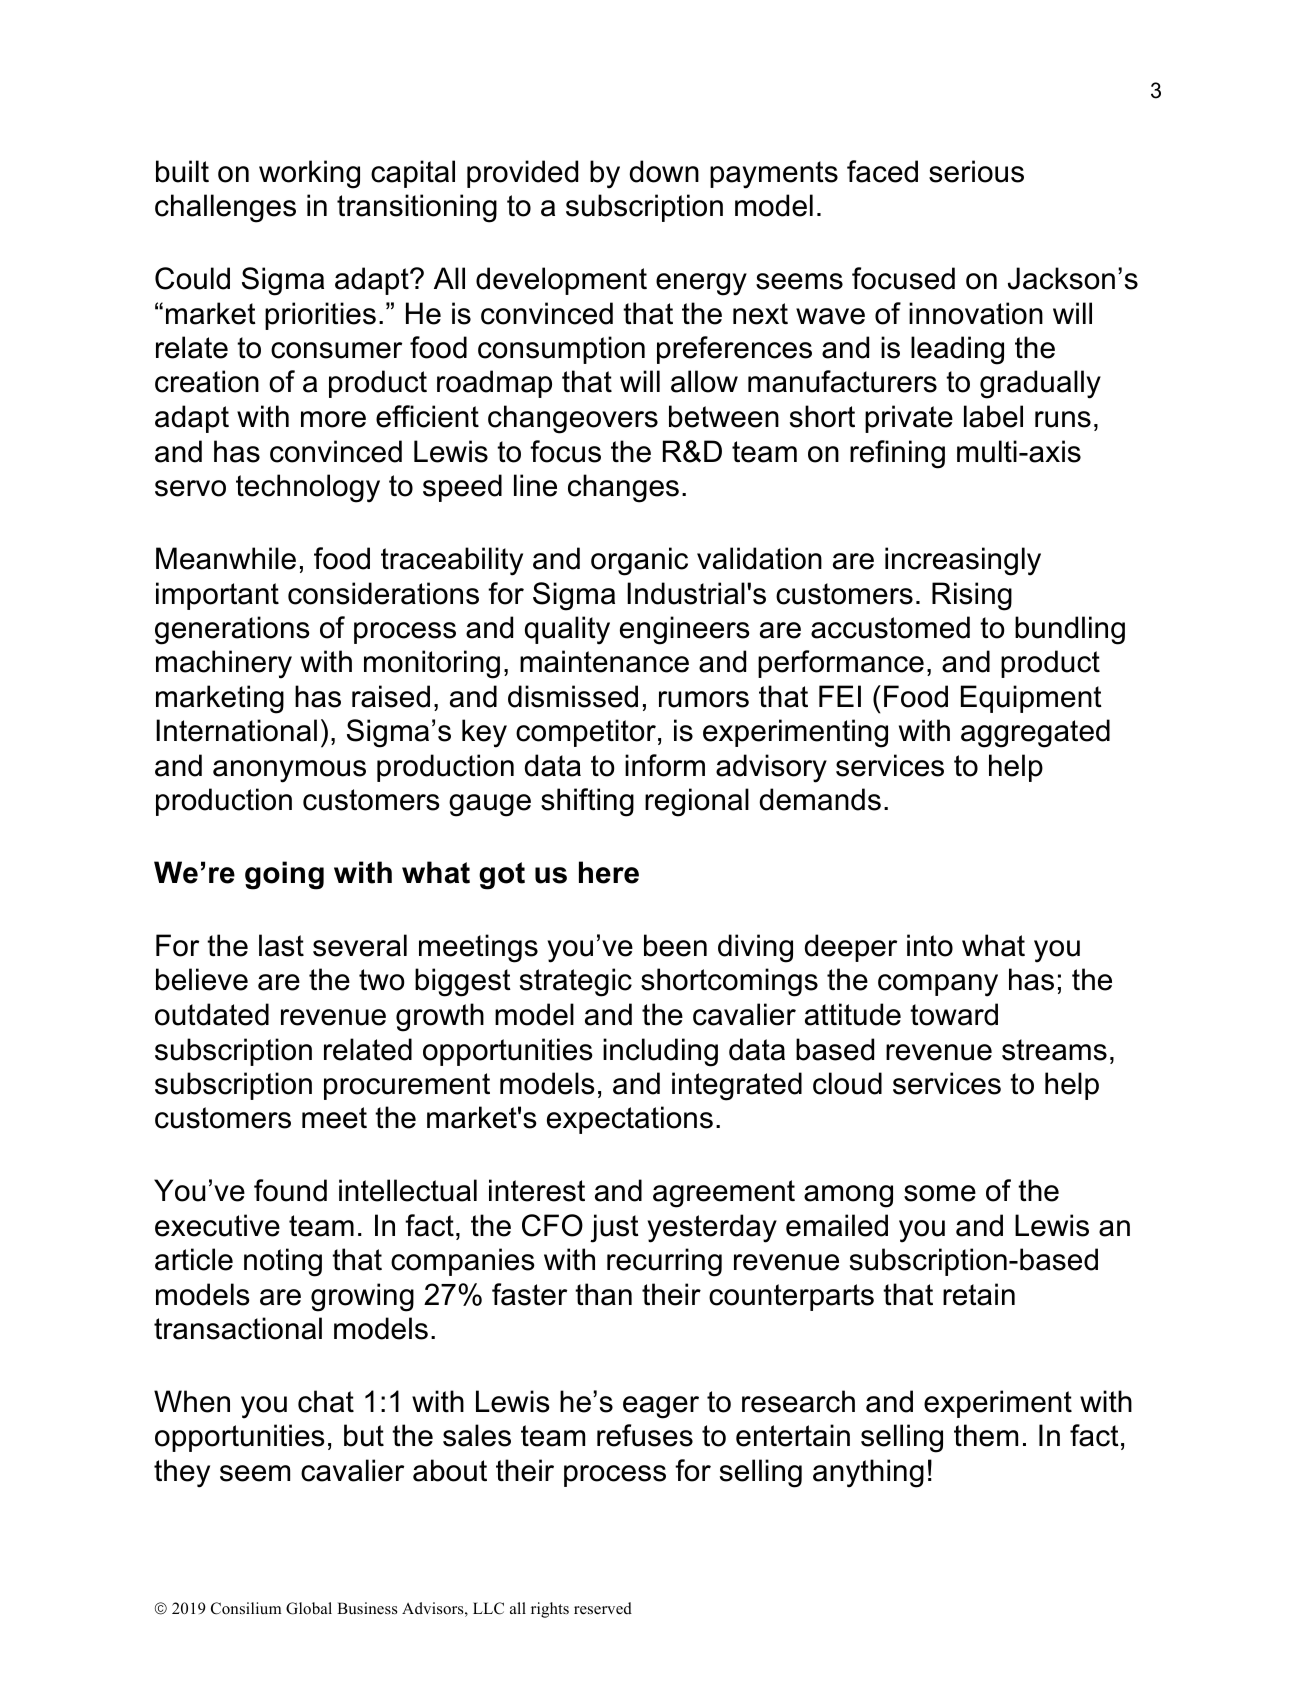 This document has height=1695, width=1310. Describe the element at coordinates (868, 1473) in the document. I see `anything` at that location.
